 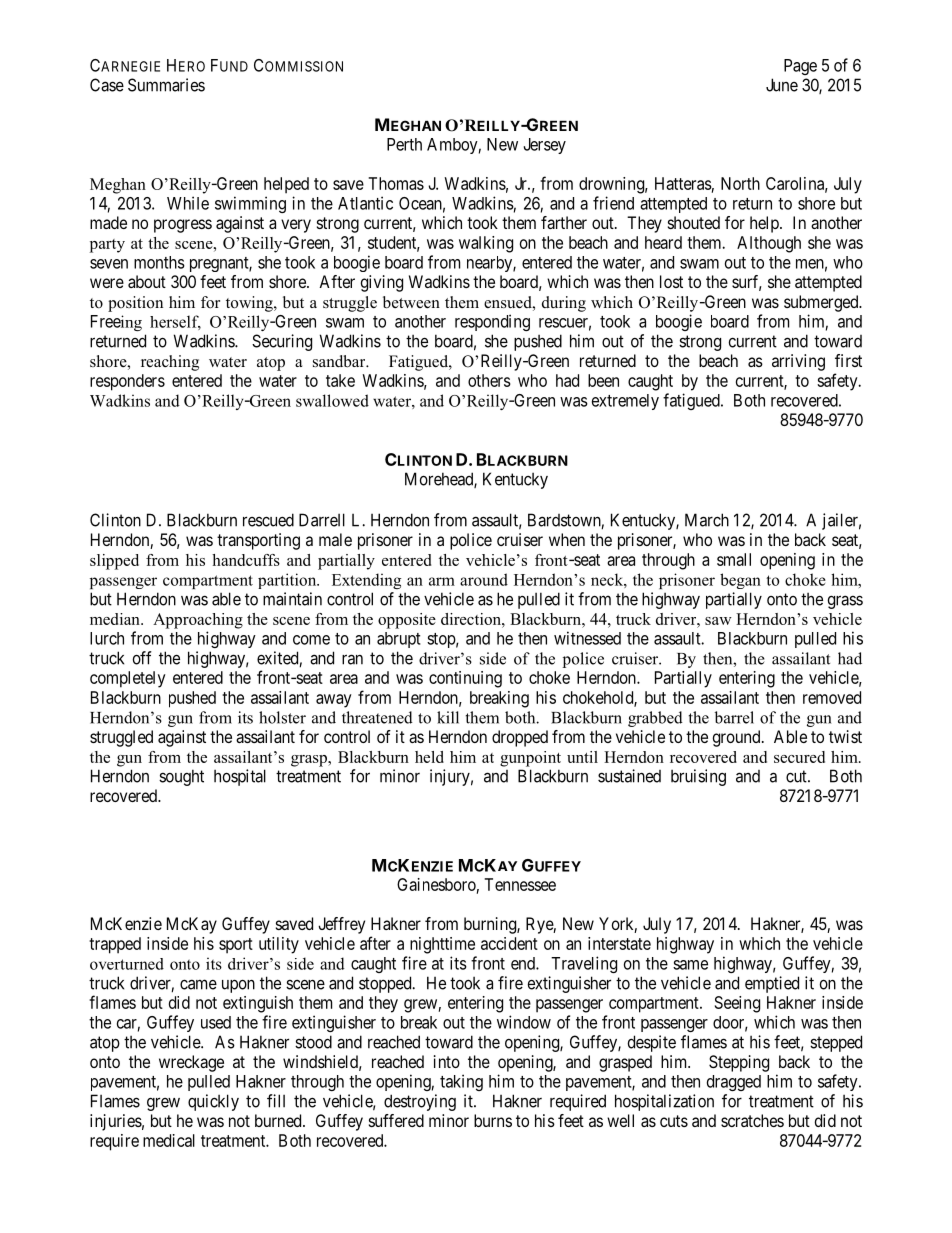 What do you see at coordinates (545, 146) in the image?
I see `Jersey` at bounding box center [545, 146].
